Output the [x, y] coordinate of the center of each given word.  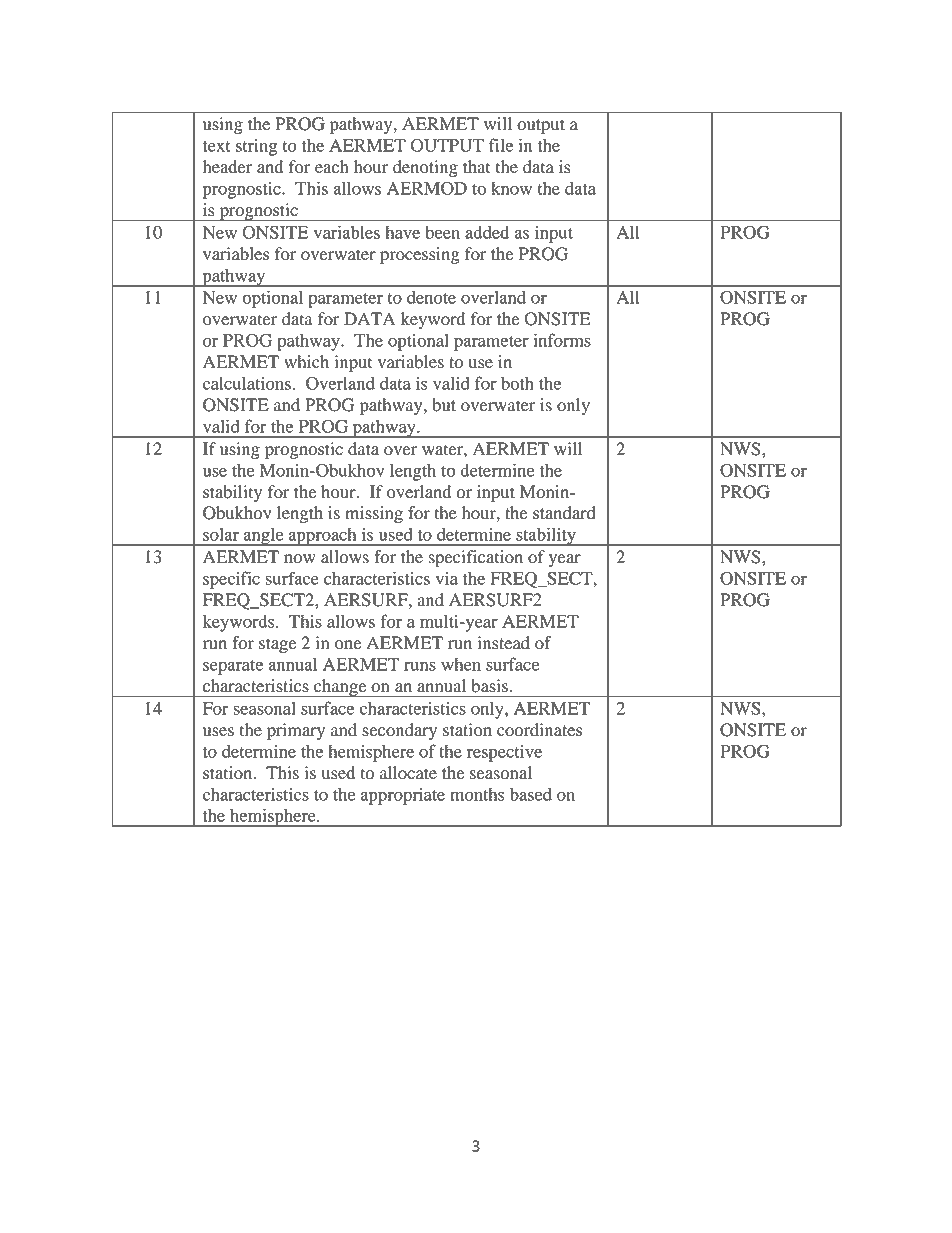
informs [562, 340]
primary [296, 731]
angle [264, 537]
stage [277, 645]
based [531, 794]
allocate [408, 773]
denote [431, 297]
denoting [425, 168]
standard [564, 513]
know [511, 188]
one [348, 645]
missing [374, 514]
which [306, 361]
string [256, 147]
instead [504, 643]
